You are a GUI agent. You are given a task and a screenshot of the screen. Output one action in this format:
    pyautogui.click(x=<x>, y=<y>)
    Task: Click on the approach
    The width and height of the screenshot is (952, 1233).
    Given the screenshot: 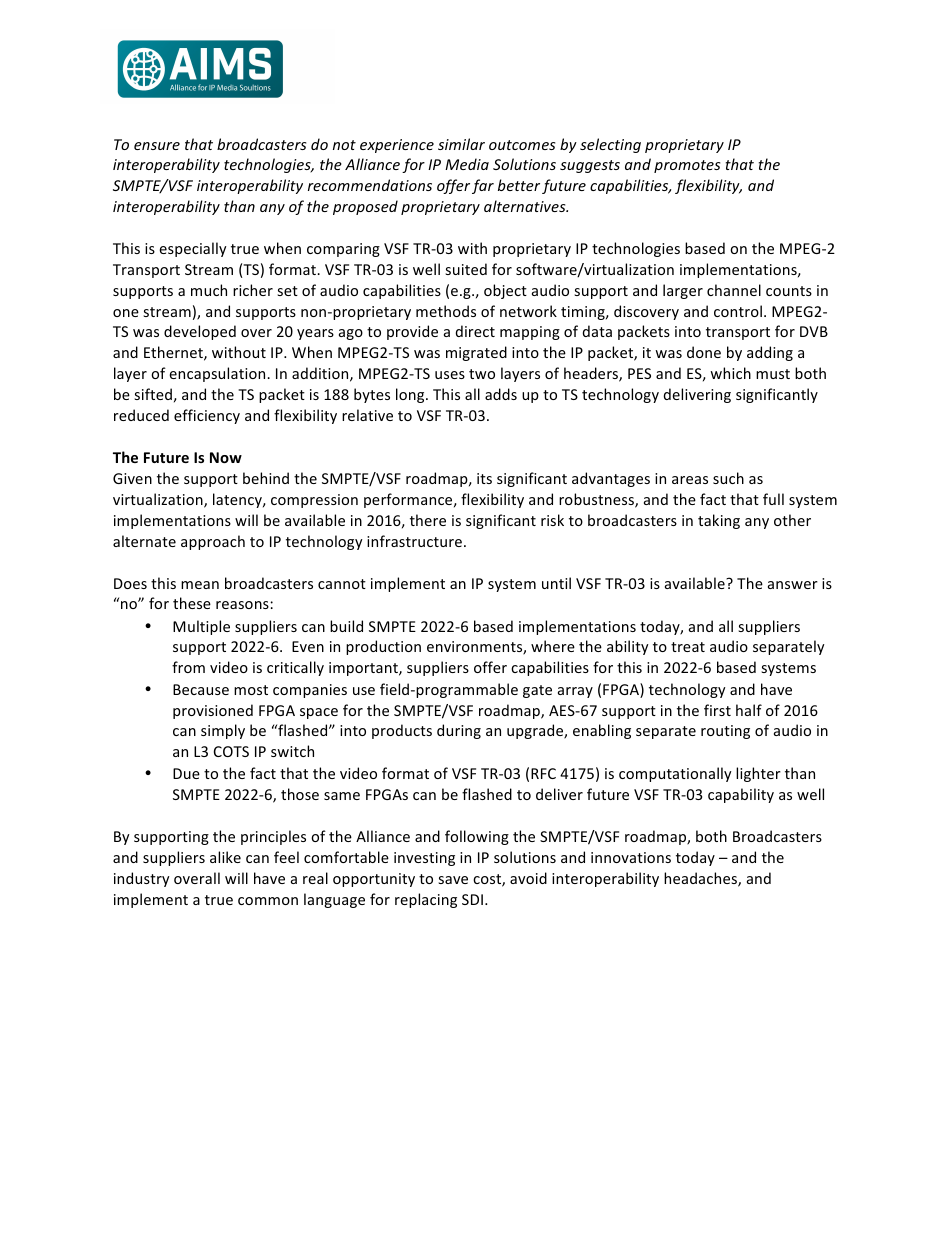 What is the action you would take?
    pyautogui.click(x=213, y=542)
